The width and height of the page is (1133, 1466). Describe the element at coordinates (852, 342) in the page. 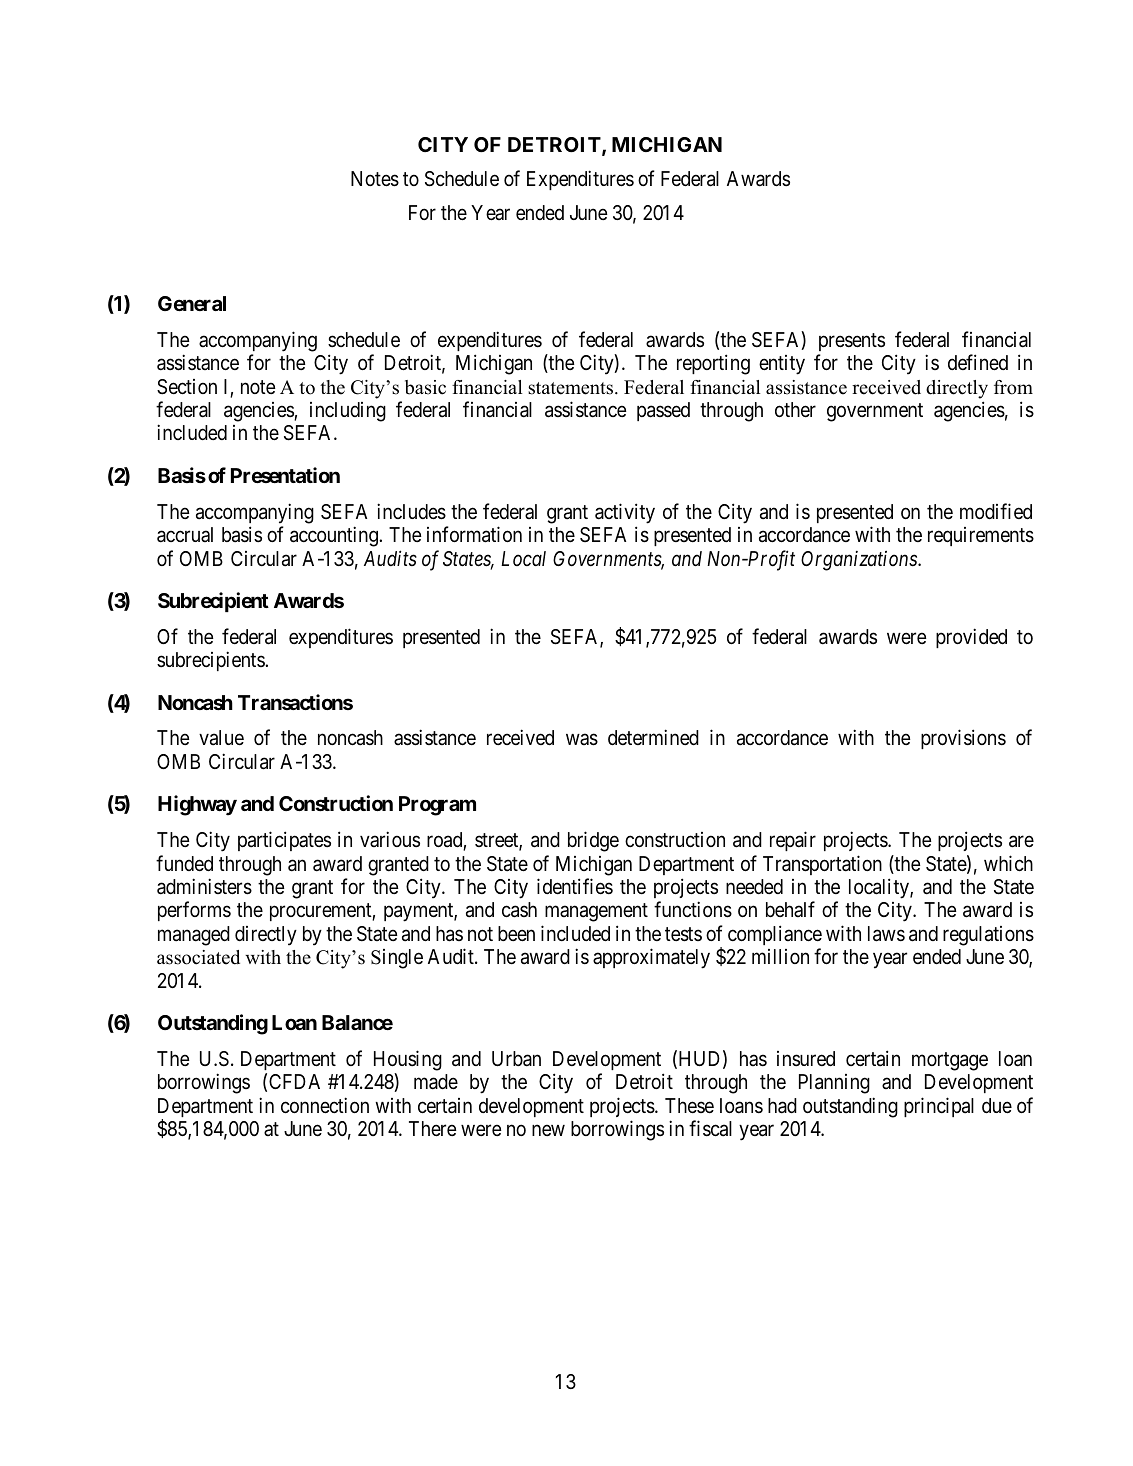

I see `presents` at that location.
